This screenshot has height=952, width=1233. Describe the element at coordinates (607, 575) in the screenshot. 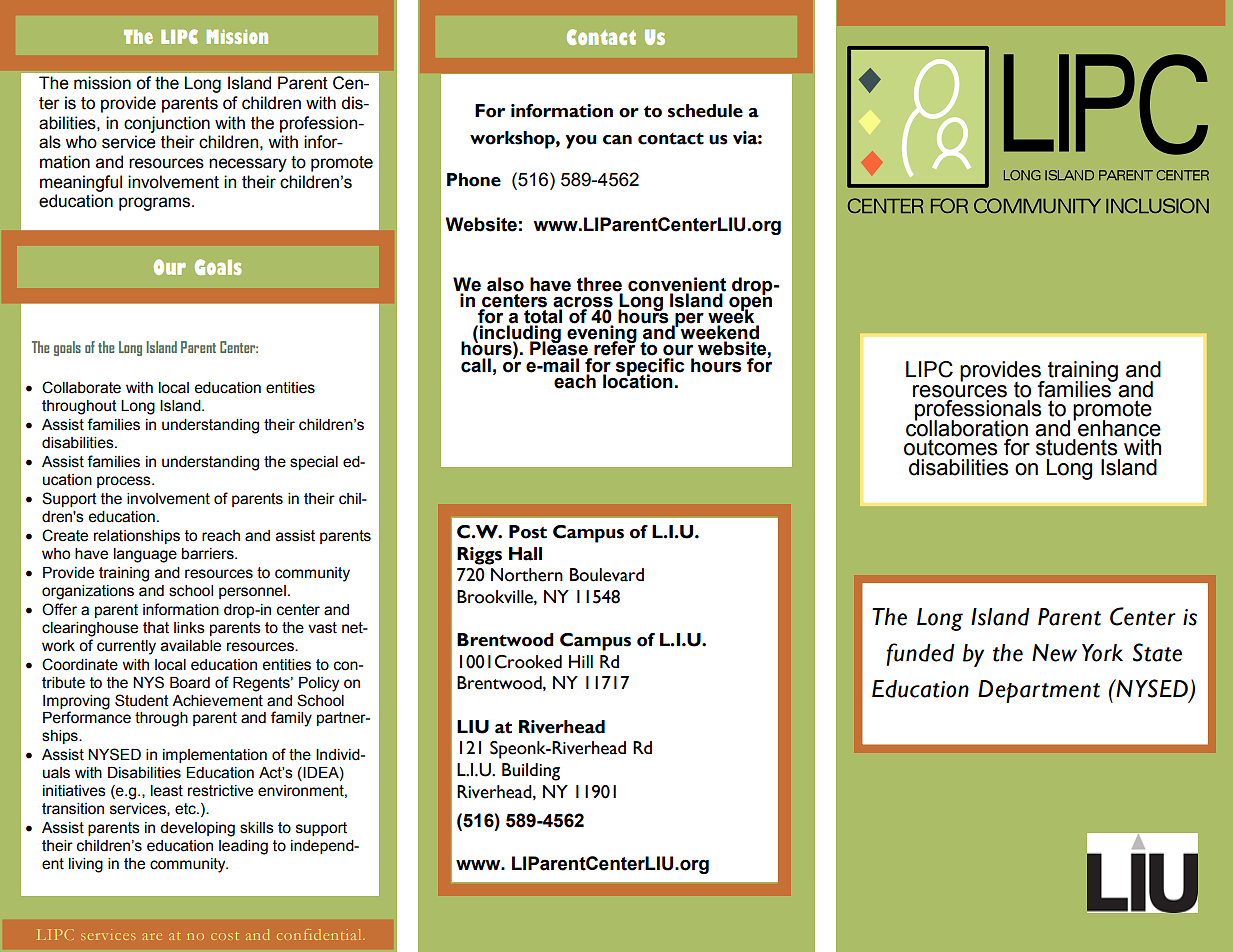

I see `Boulevard` at that location.
